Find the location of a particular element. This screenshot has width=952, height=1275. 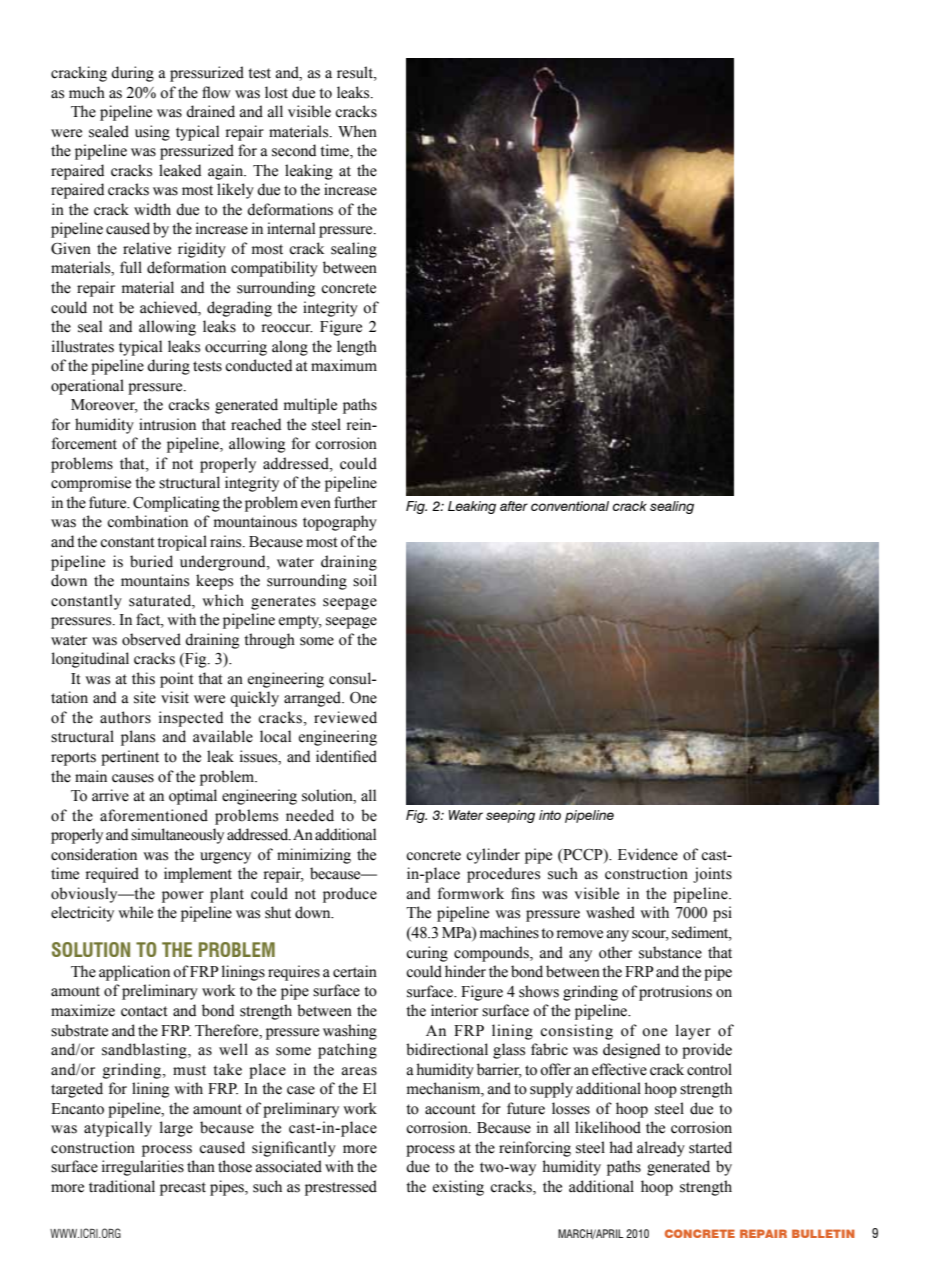

traditional is located at coordinates (122, 1186).
